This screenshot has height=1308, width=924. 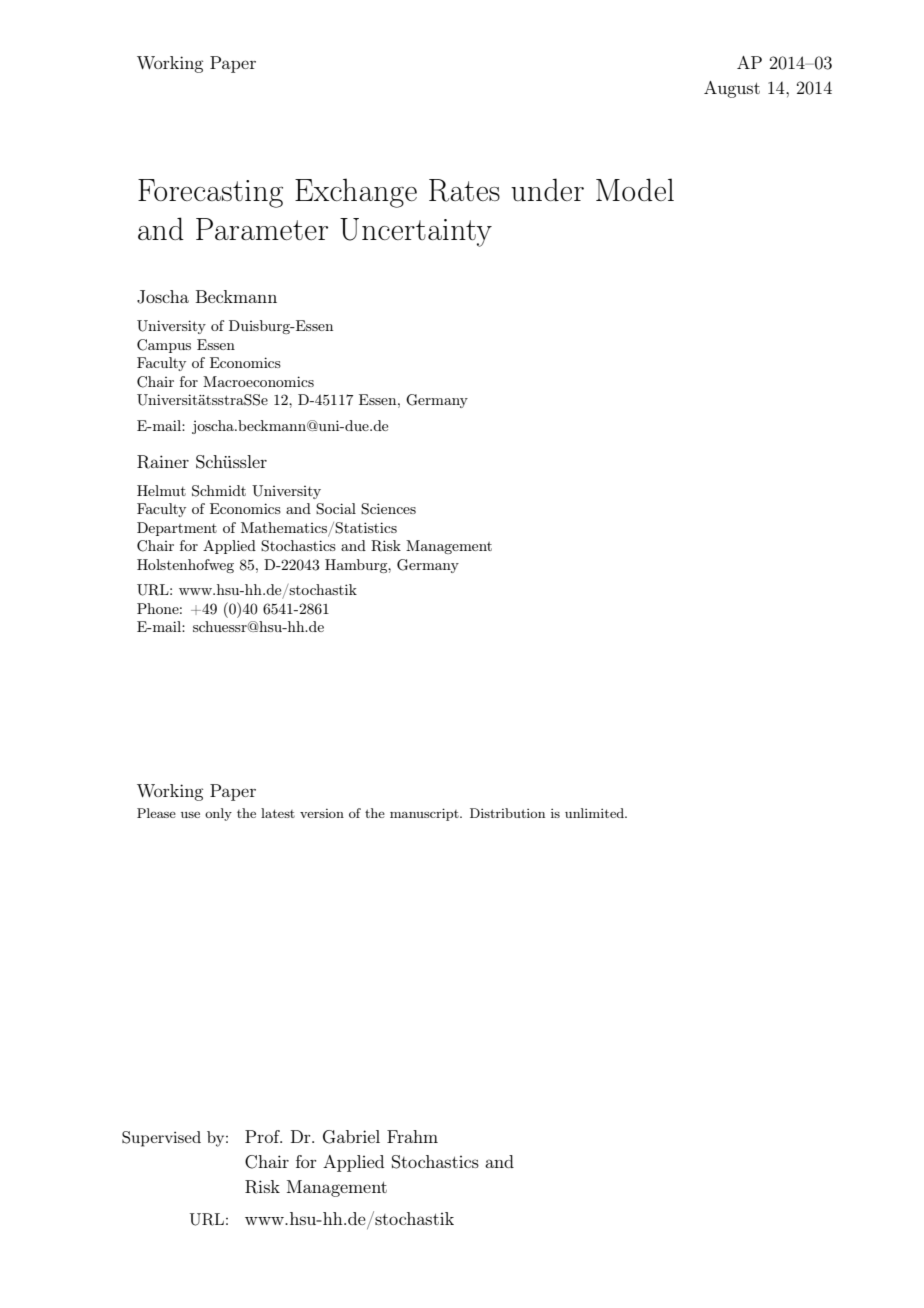 I want to click on unlimited, so click(x=595, y=813).
